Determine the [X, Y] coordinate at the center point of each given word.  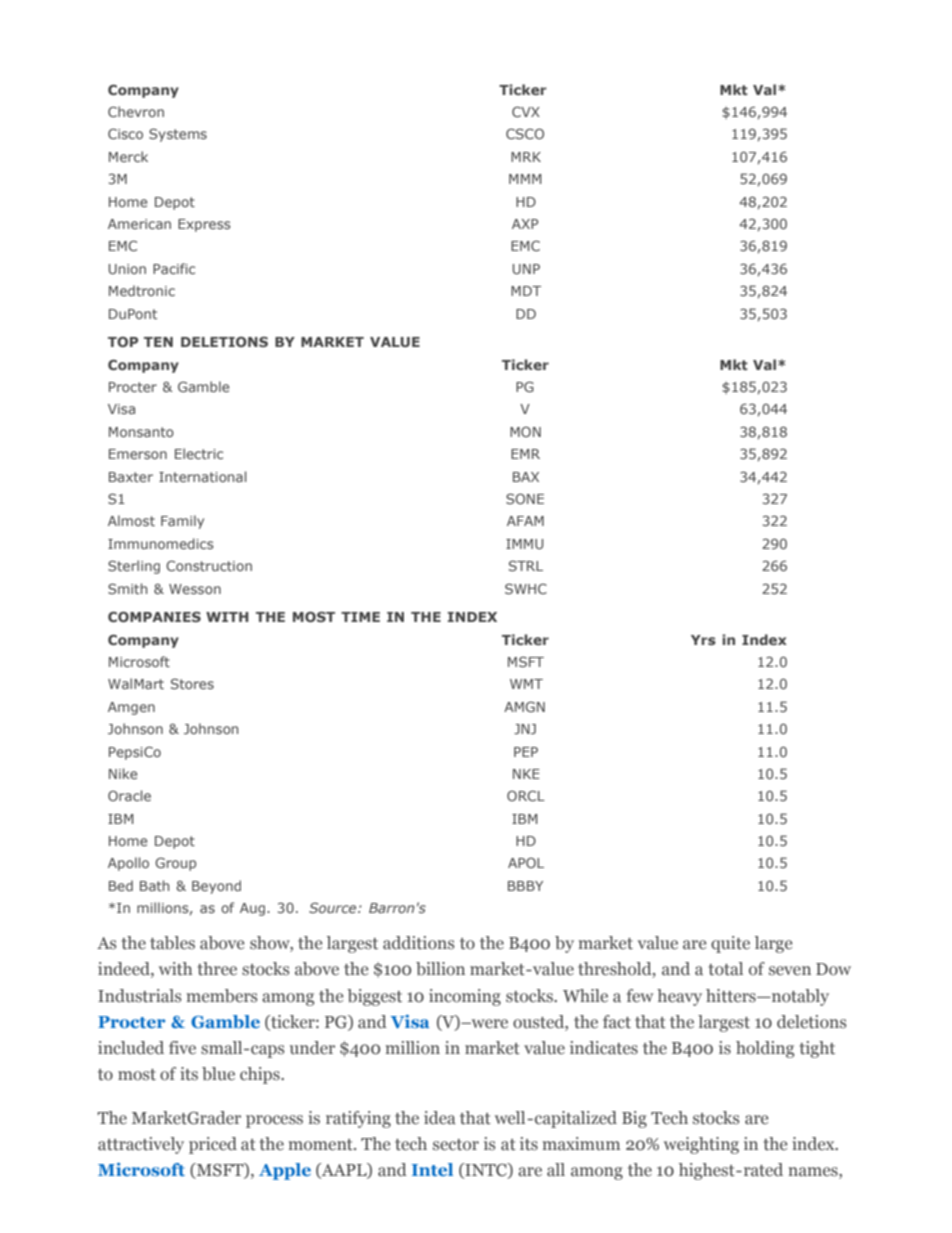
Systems [178, 135]
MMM [525, 179]
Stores [192, 683]
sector [456, 1145]
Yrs [703, 640]
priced [213, 1145]
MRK [526, 157]
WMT [526, 684]
